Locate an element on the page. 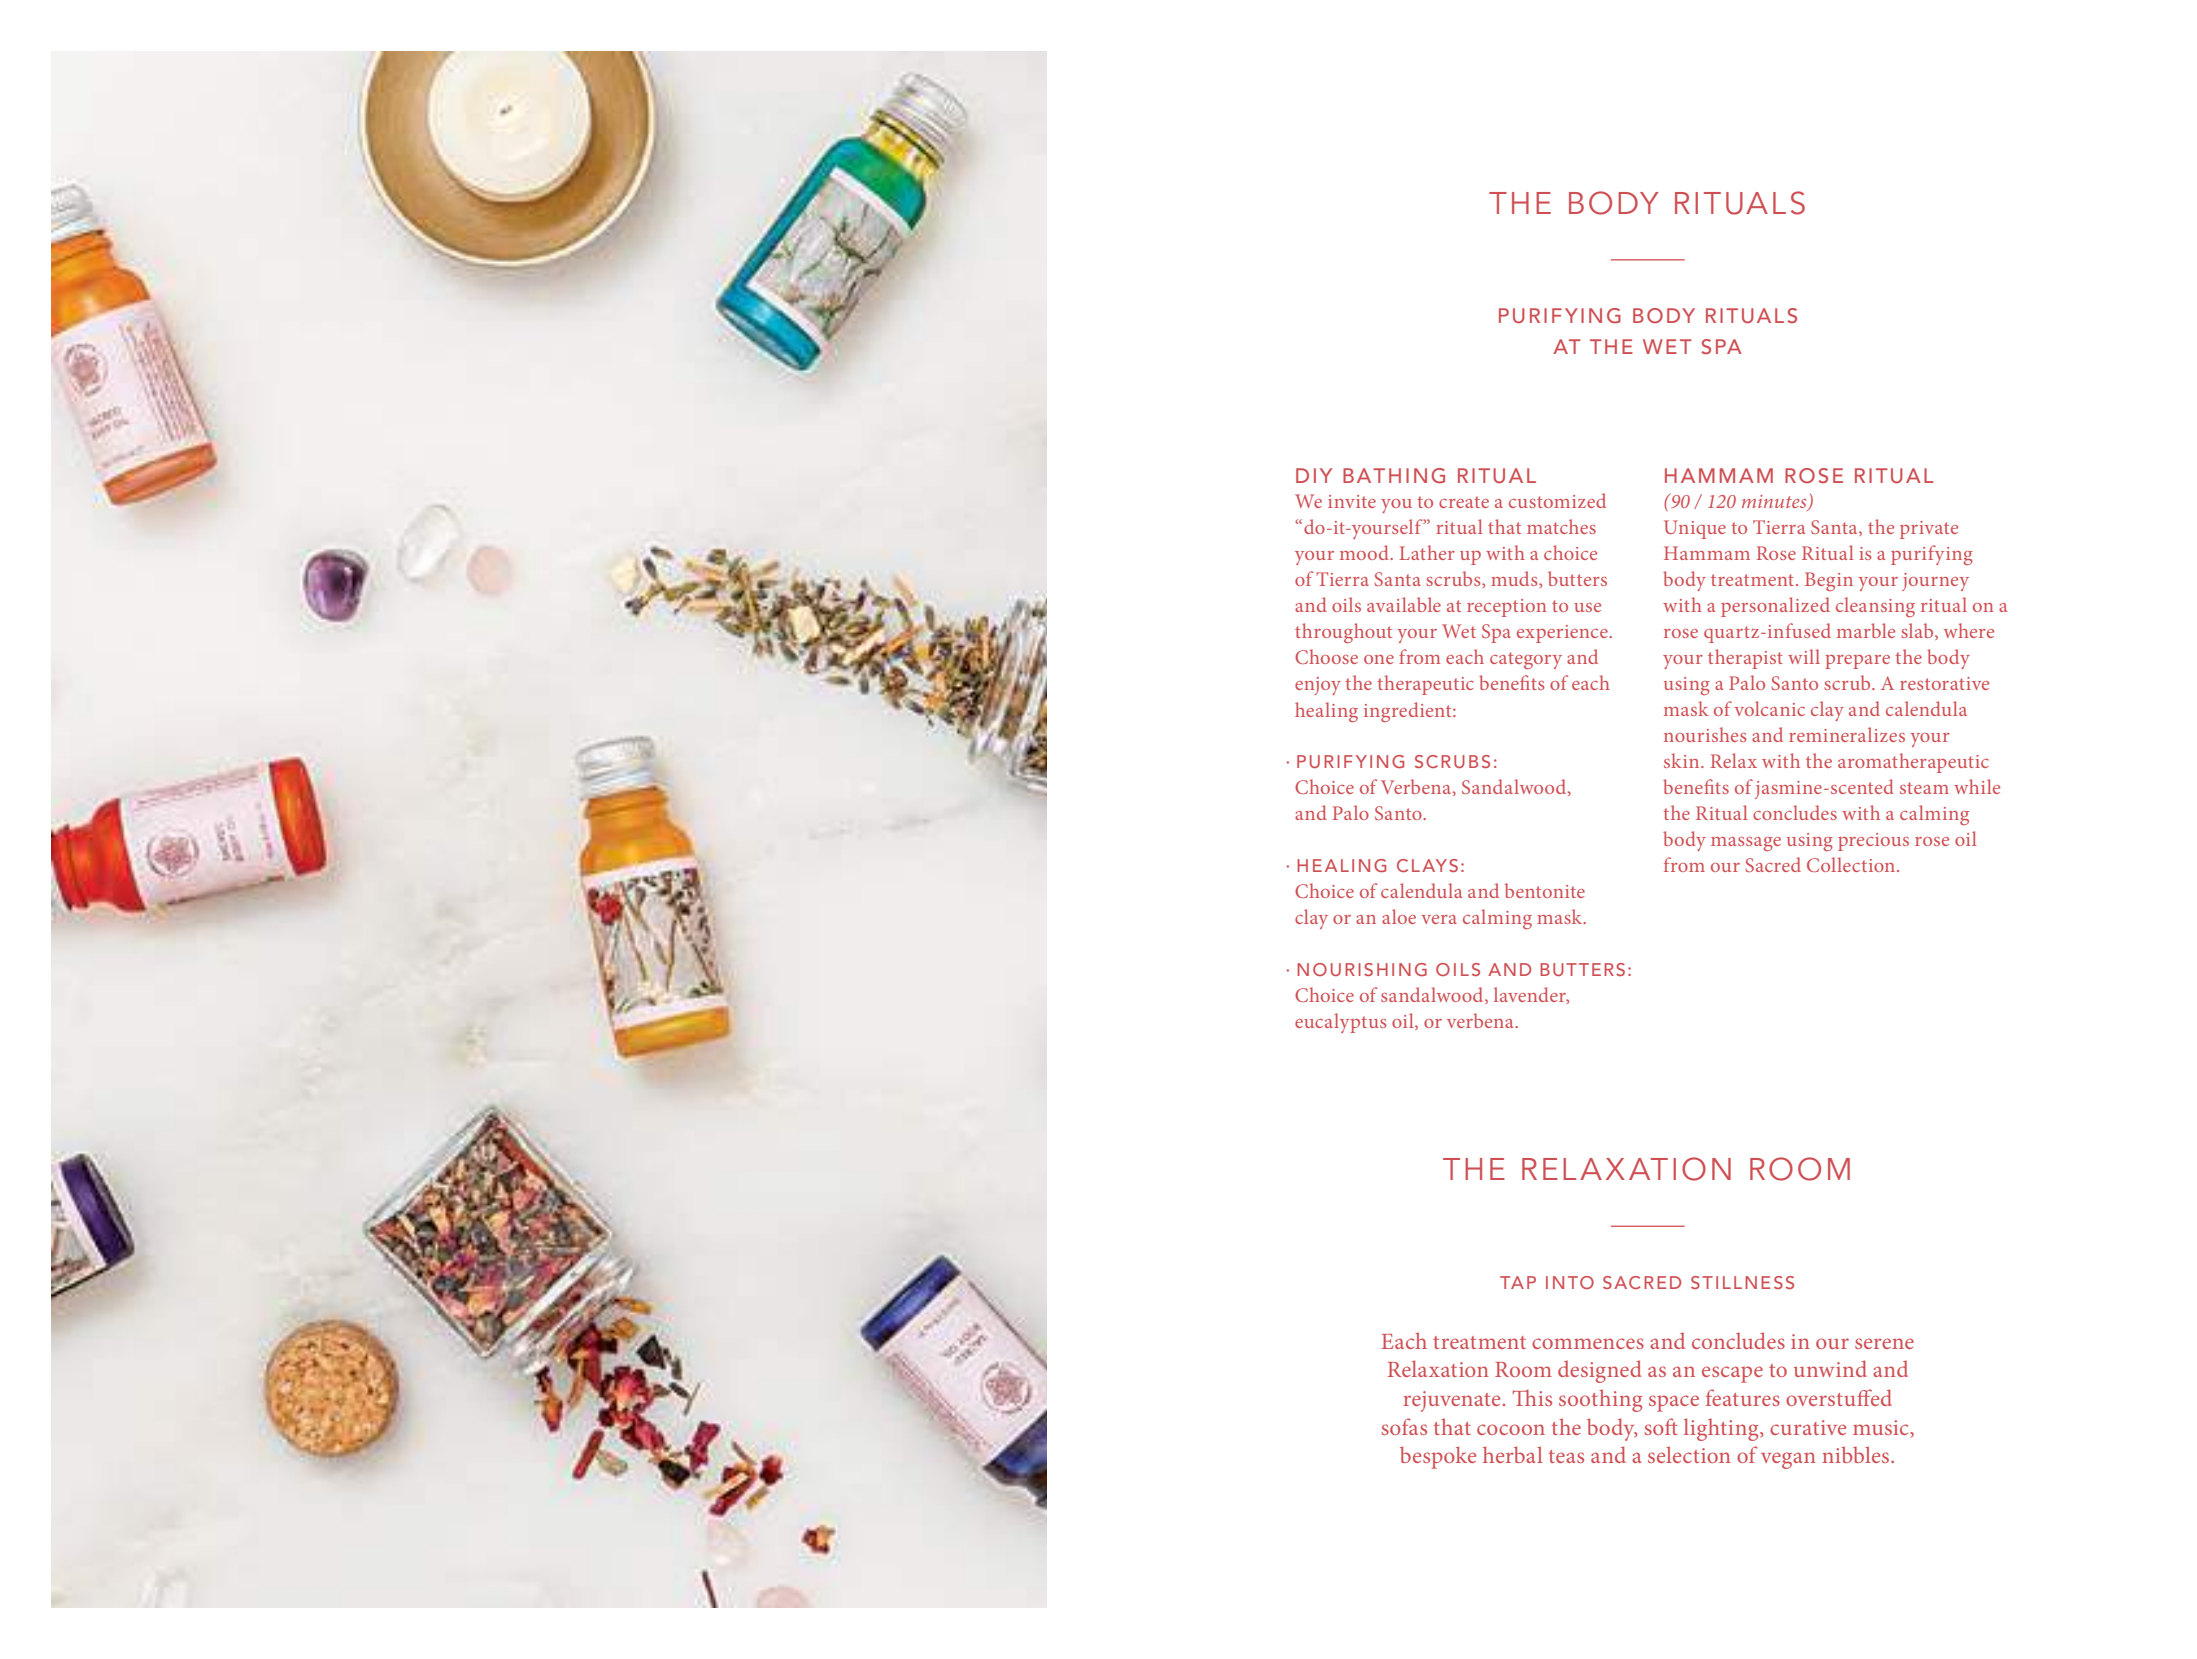 This page has height=1659, width=2197. private is located at coordinates (1929, 530).
